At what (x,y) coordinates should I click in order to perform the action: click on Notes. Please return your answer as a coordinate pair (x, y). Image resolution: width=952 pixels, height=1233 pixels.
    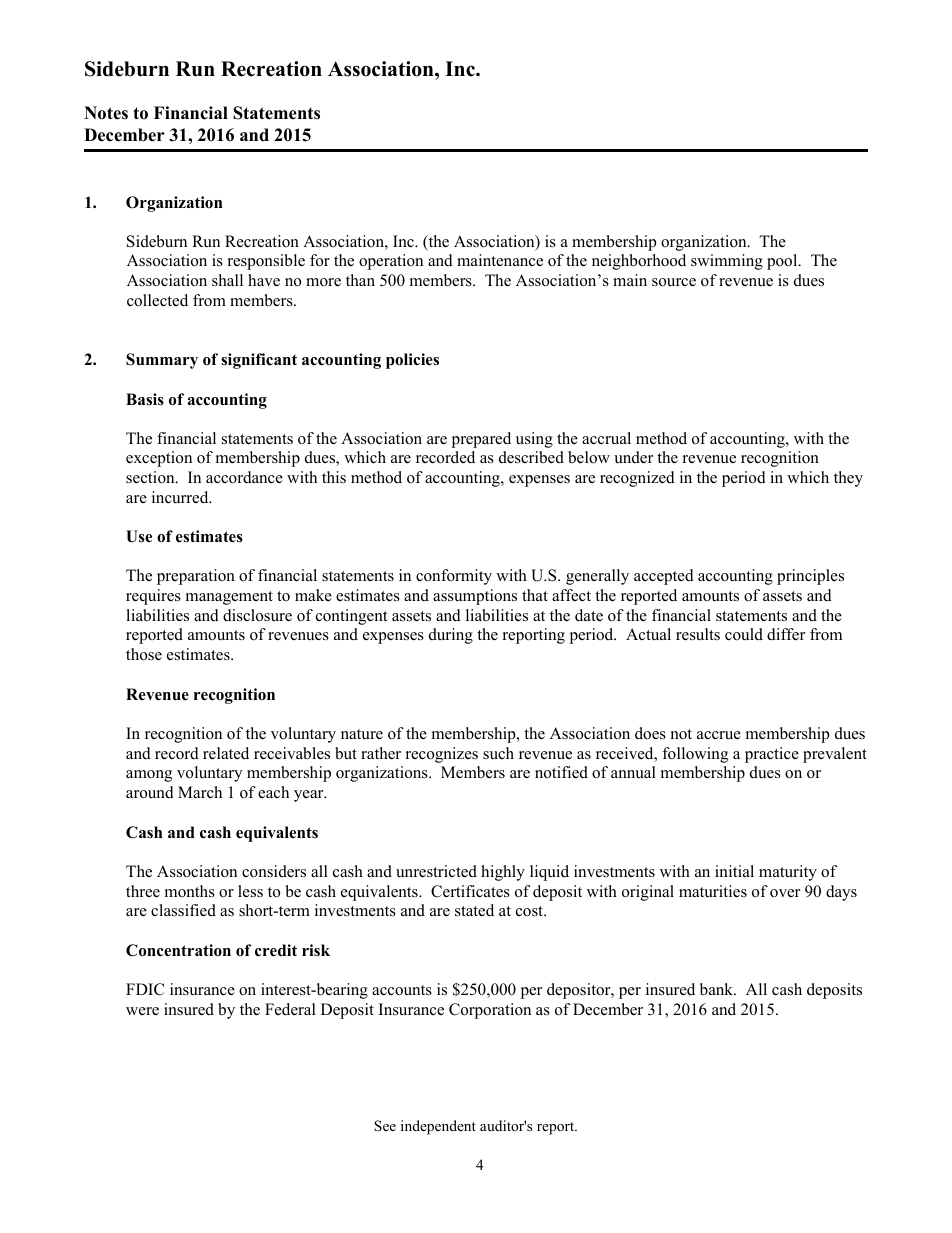
    Looking at the image, I should click on (106, 113).
